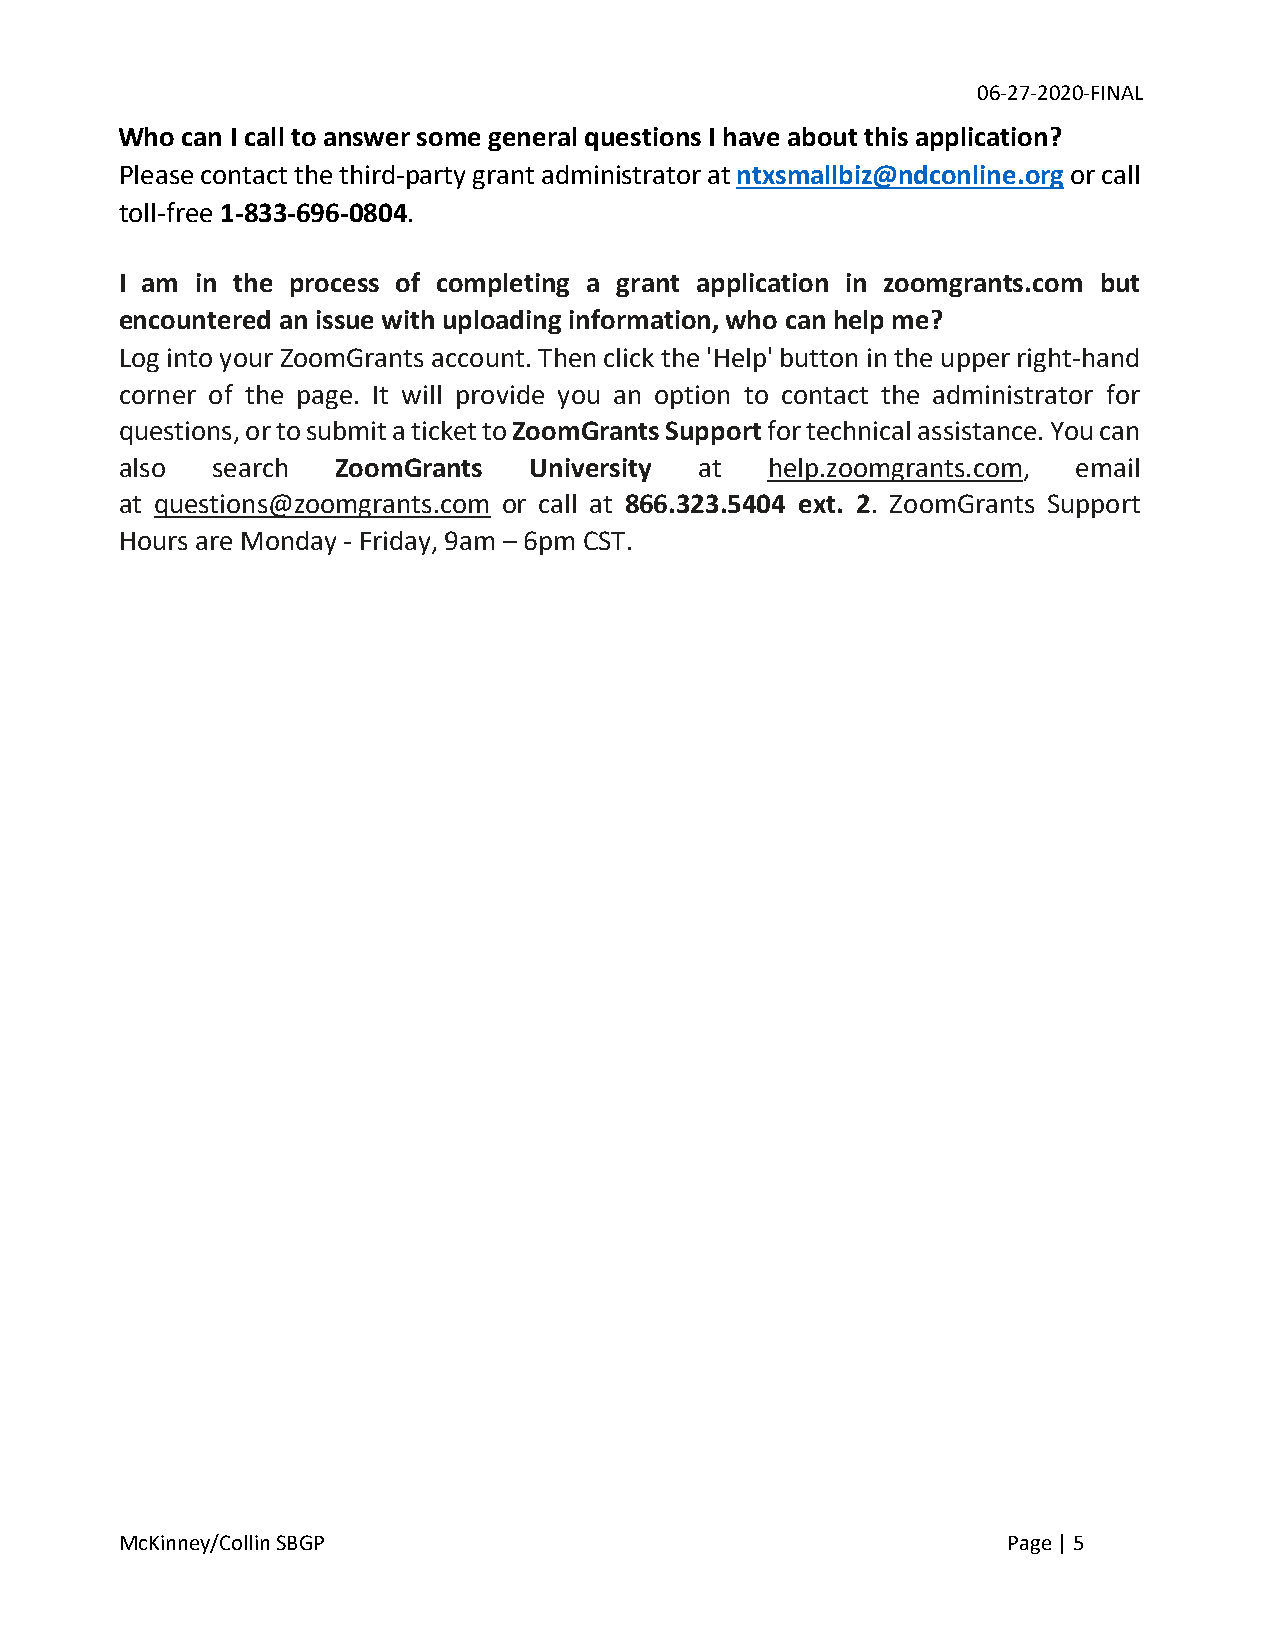 The height and width of the page is (1633, 1262). What do you see at coordinates (976, 362) in the page?
I see `upper` at bounding box center [976, 362].
